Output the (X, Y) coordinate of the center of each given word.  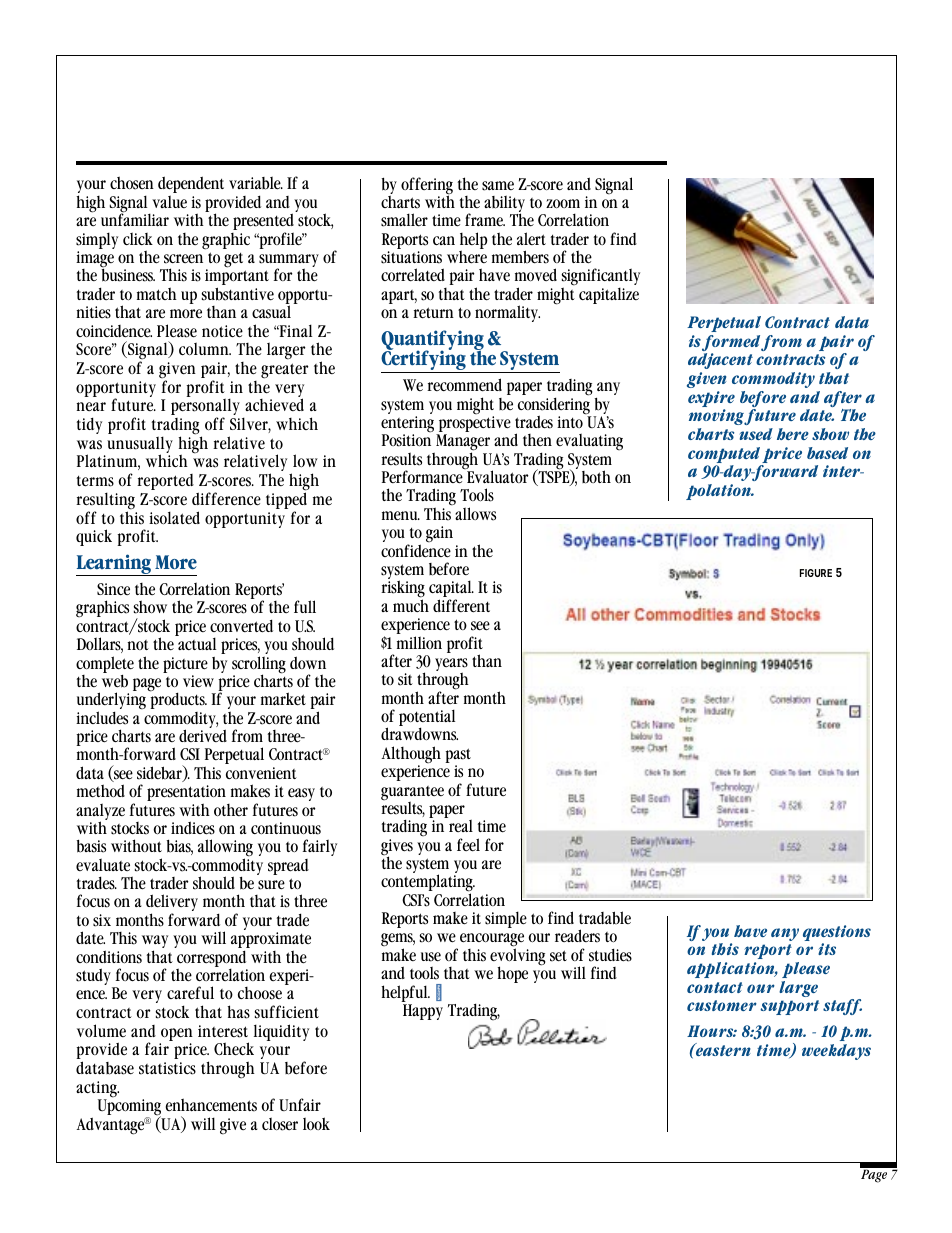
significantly (600, 278)
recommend (464, 385)
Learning (115, 565)
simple (506, 919)
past (458, 757)
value (169, 201)
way (155, 943)
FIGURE (816, 573)
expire (711, 400)
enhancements (211, 1105)
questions (837, 934)
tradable (605, 918)
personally (205, 408)
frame (485, 219)
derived (203, 735)
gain (439, 534)
